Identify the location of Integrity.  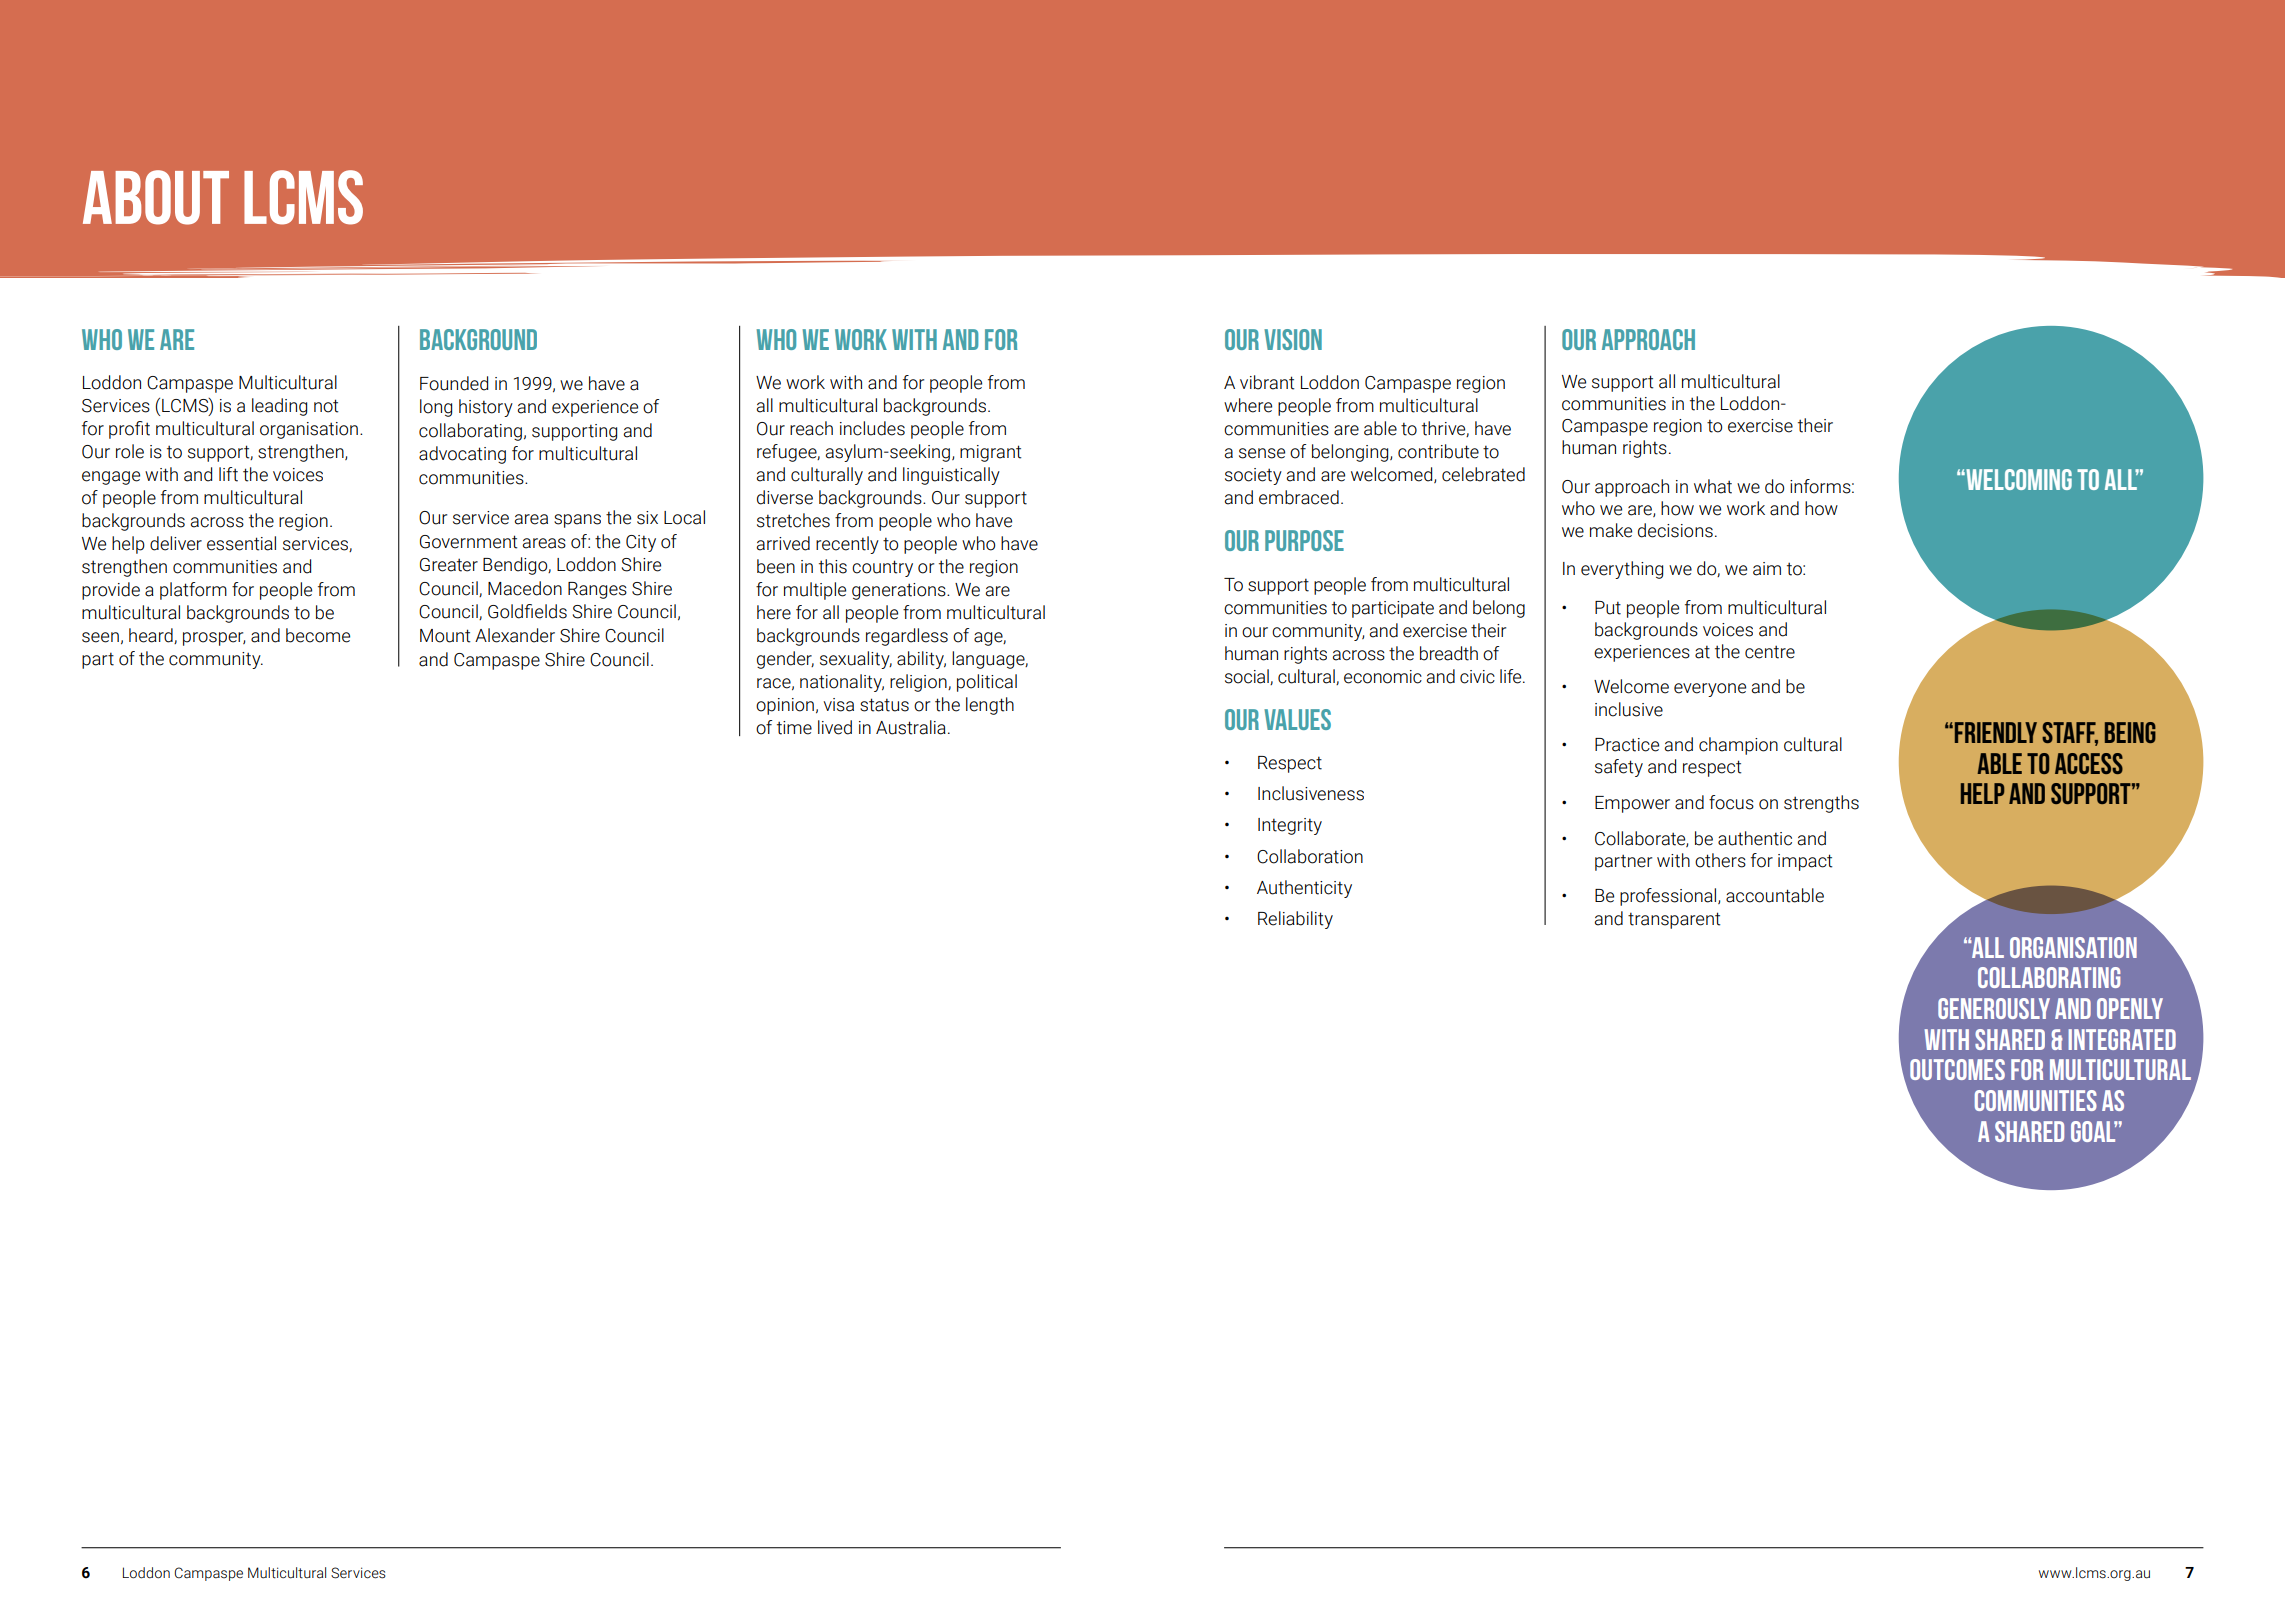
(1290, 826).
